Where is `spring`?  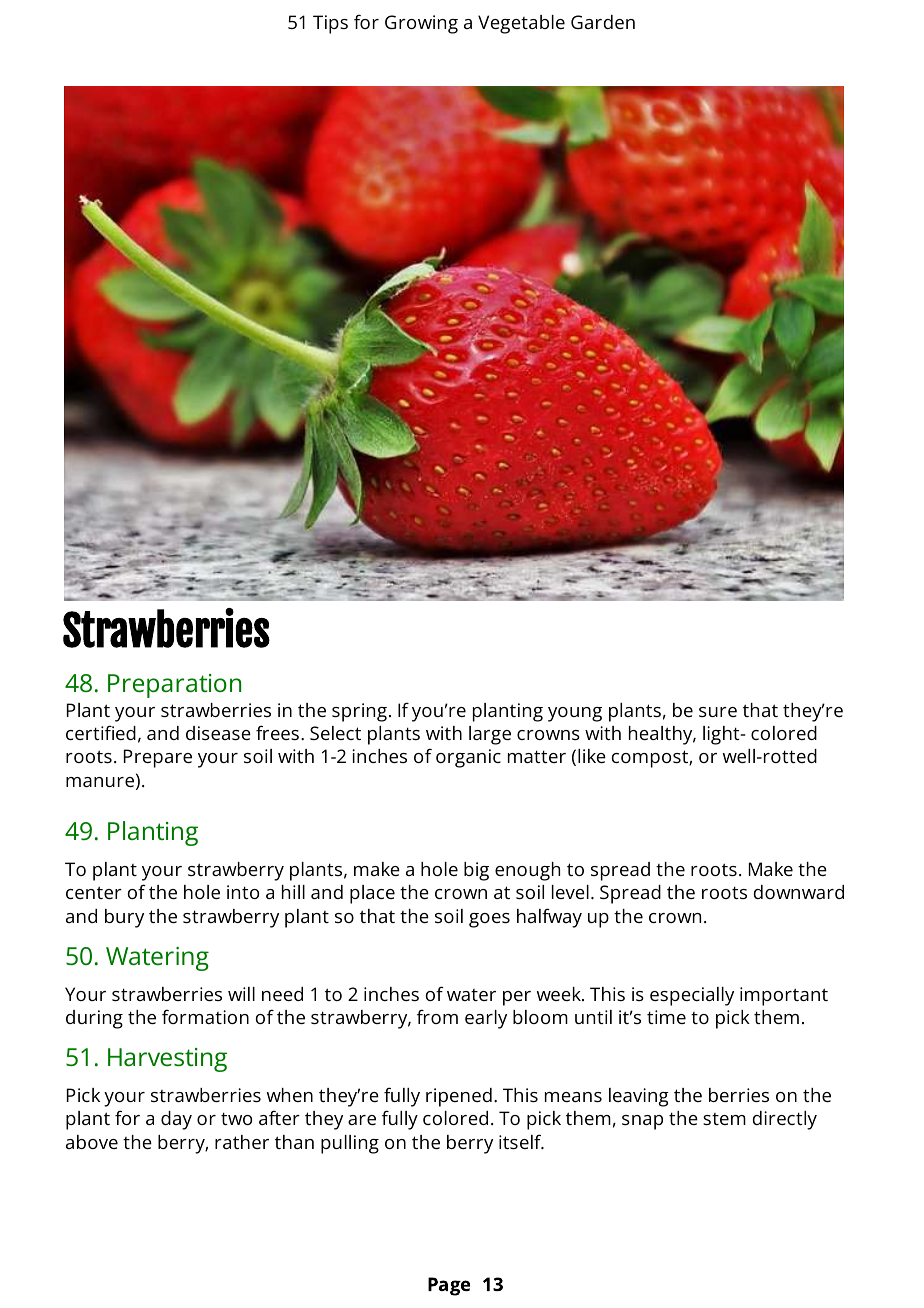 spring is located at coordinates (359, 712).
